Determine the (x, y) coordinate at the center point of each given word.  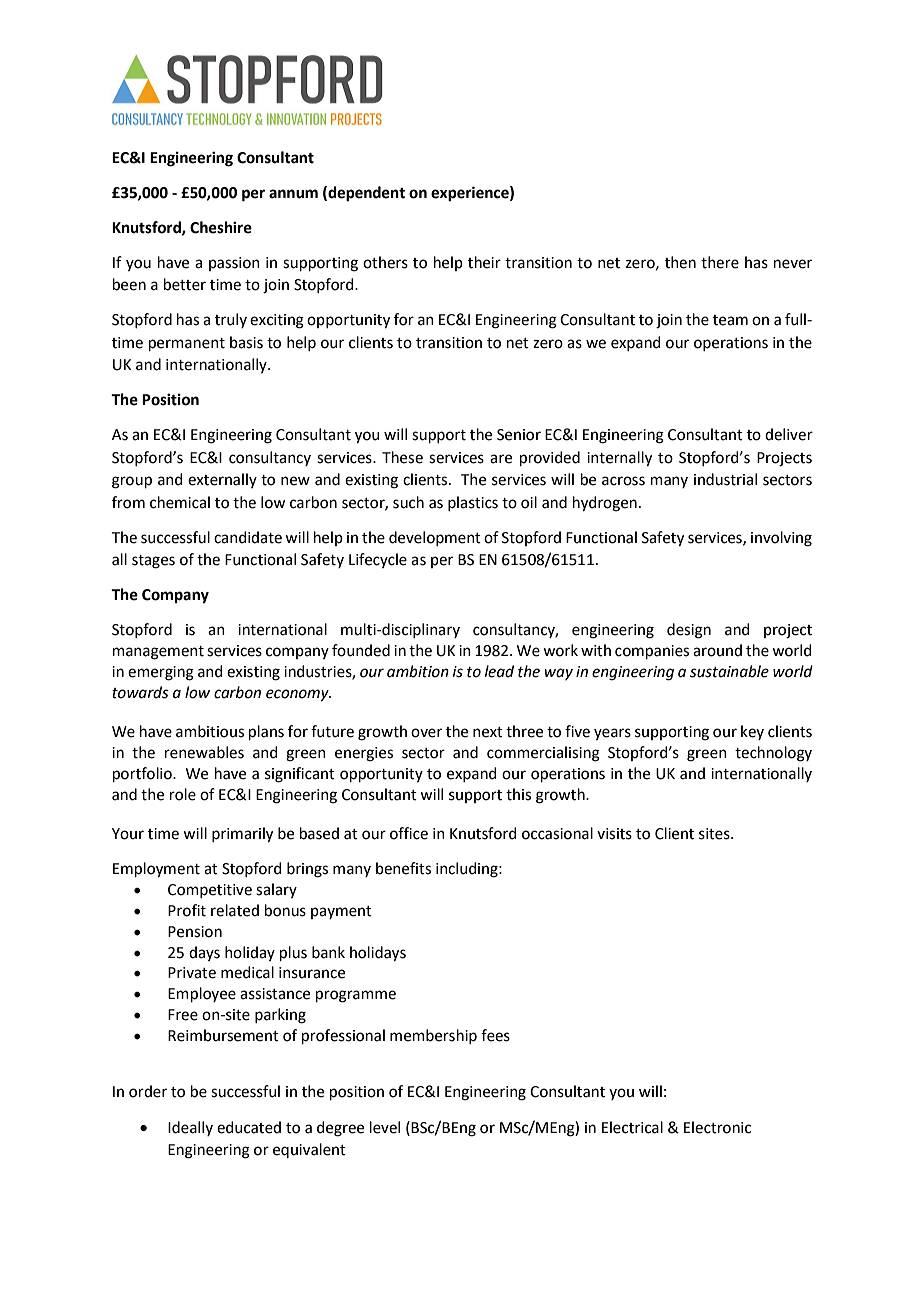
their (484, 262)
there (720, 262)
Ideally (190, 1128)
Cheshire (221, 227)
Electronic (717, 1127)
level (385, 1127)
